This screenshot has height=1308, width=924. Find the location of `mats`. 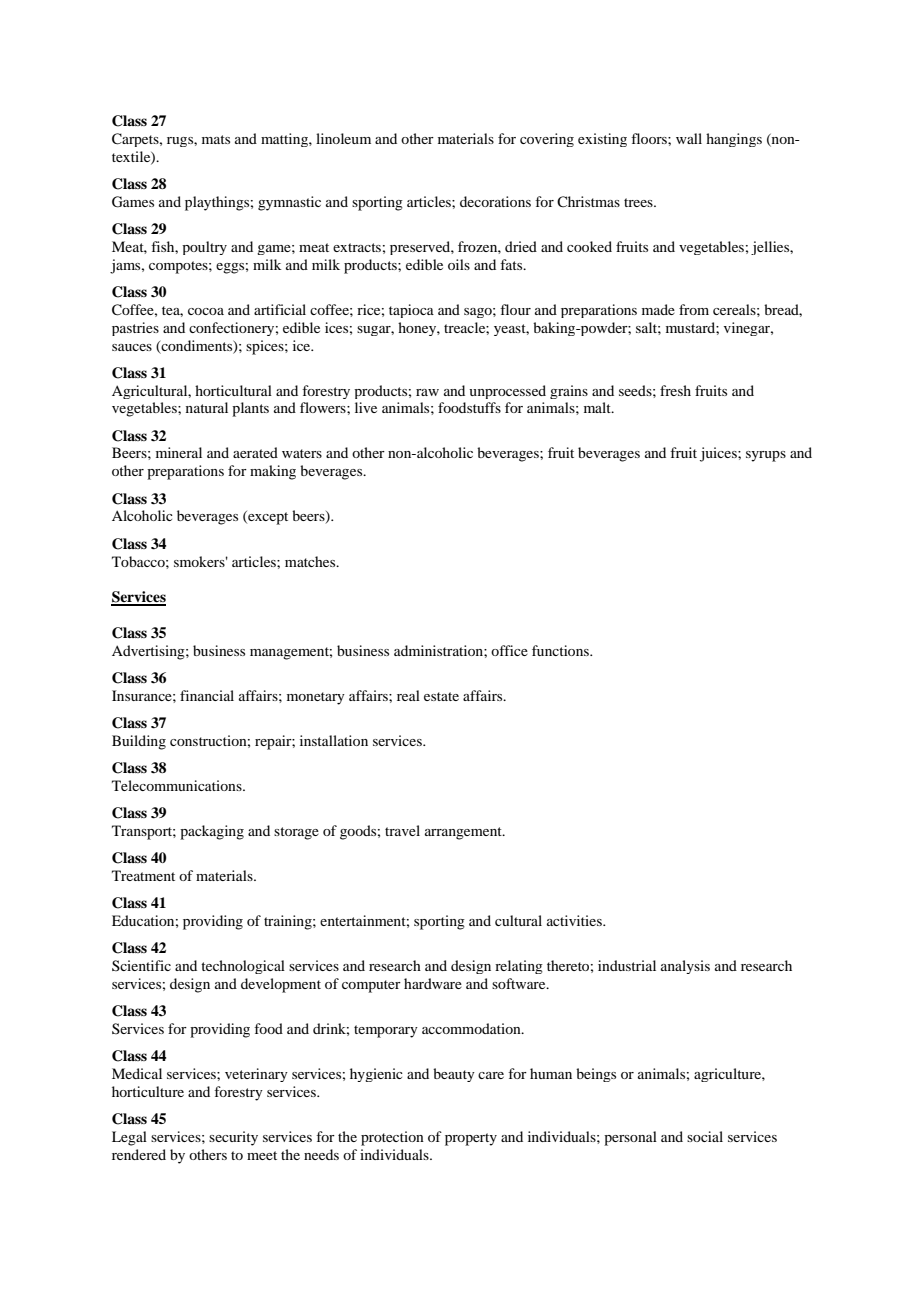

mats is located at coordinates (216, 139).
